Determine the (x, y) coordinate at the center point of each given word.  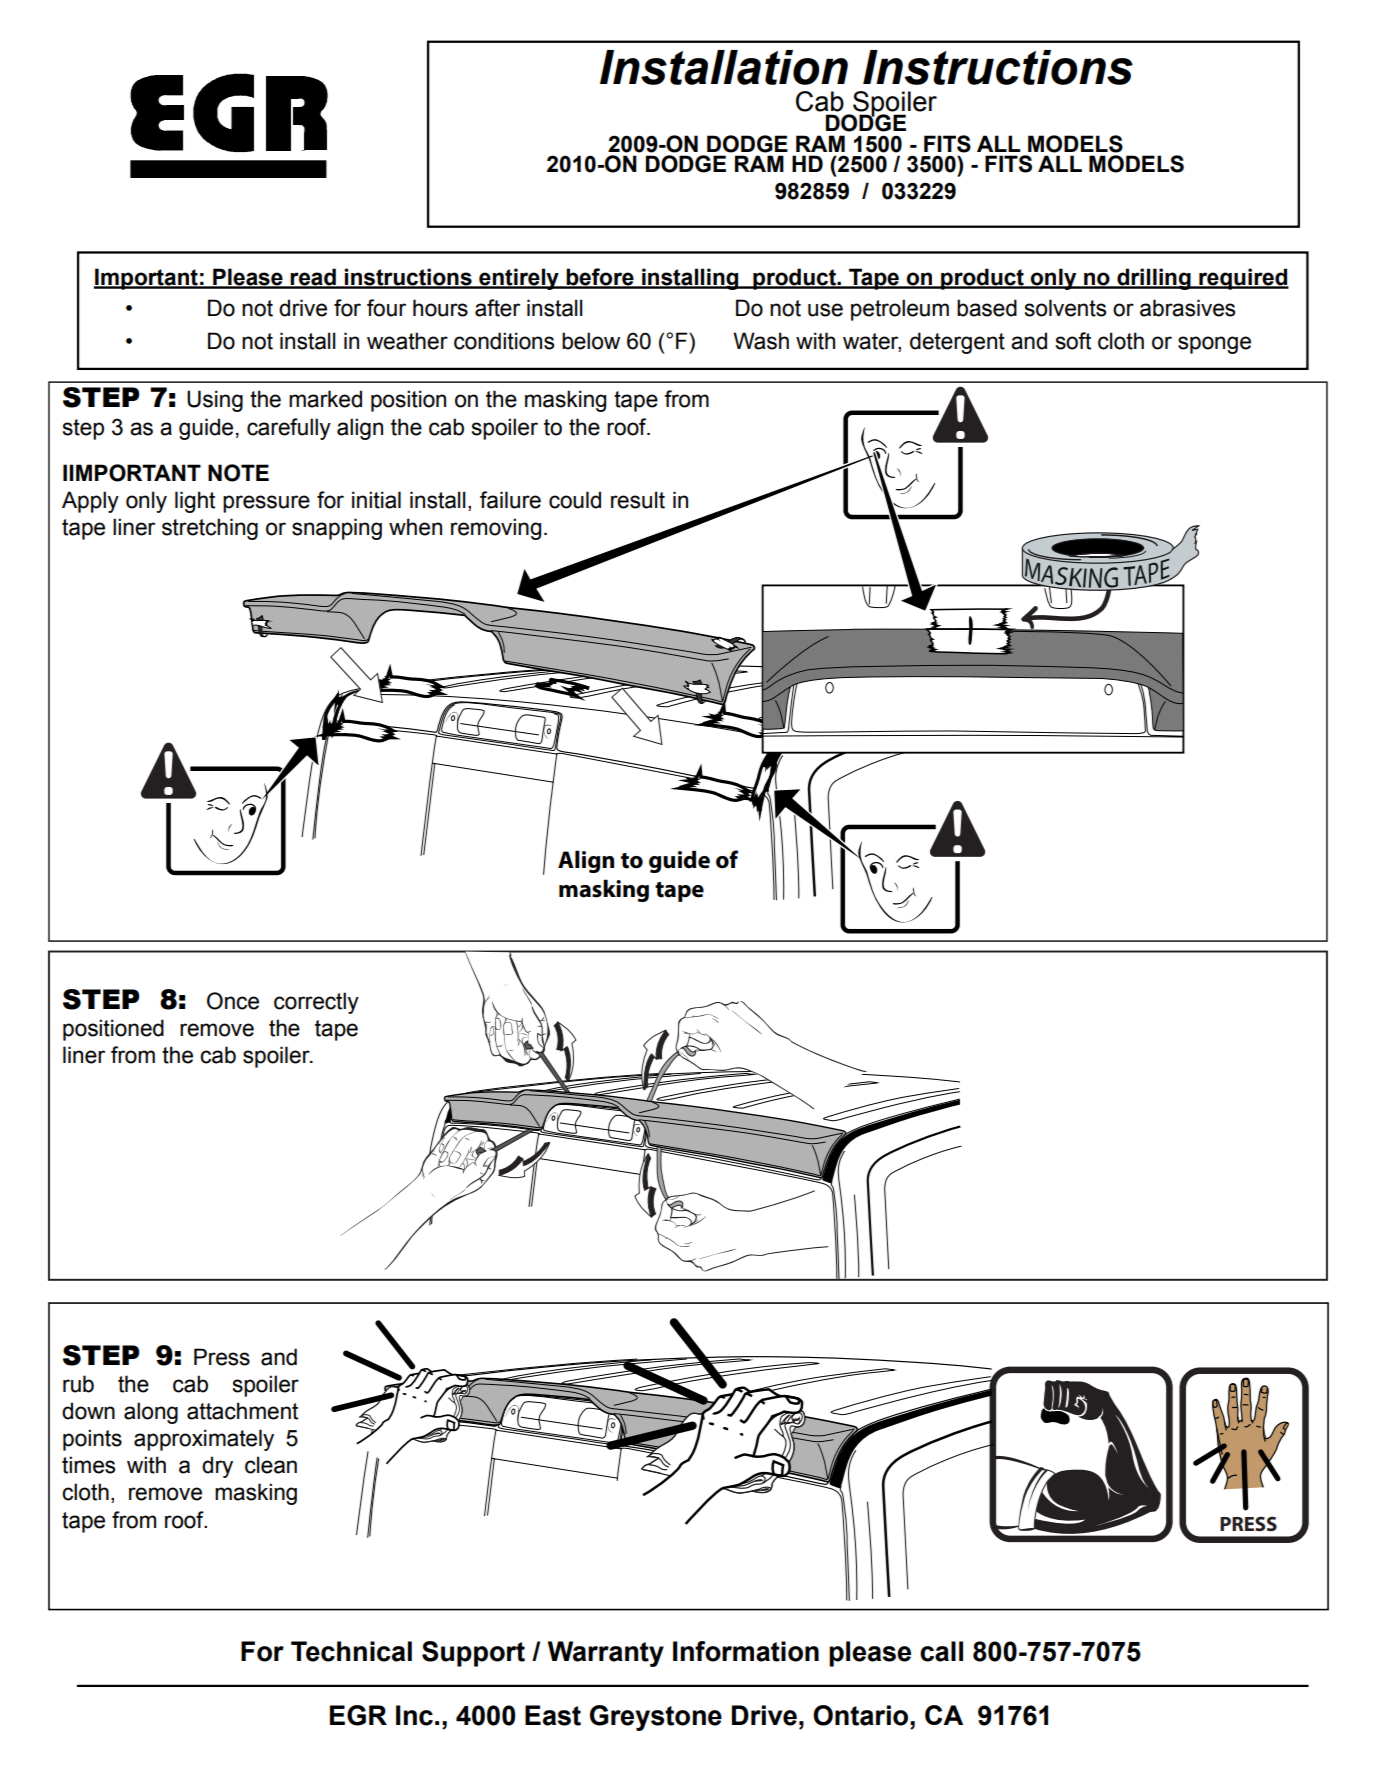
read (313, 278)
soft (1073, 341)
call (941, 1651)
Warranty (606, 1654)
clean (271, 1465)
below (591, 341)
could (575, 500)
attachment (242, 1411)
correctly (316, 1003)
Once (233, 1001)
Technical (351, 1651)
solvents (1065, 308)
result (638, 500)
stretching (210, 529)
